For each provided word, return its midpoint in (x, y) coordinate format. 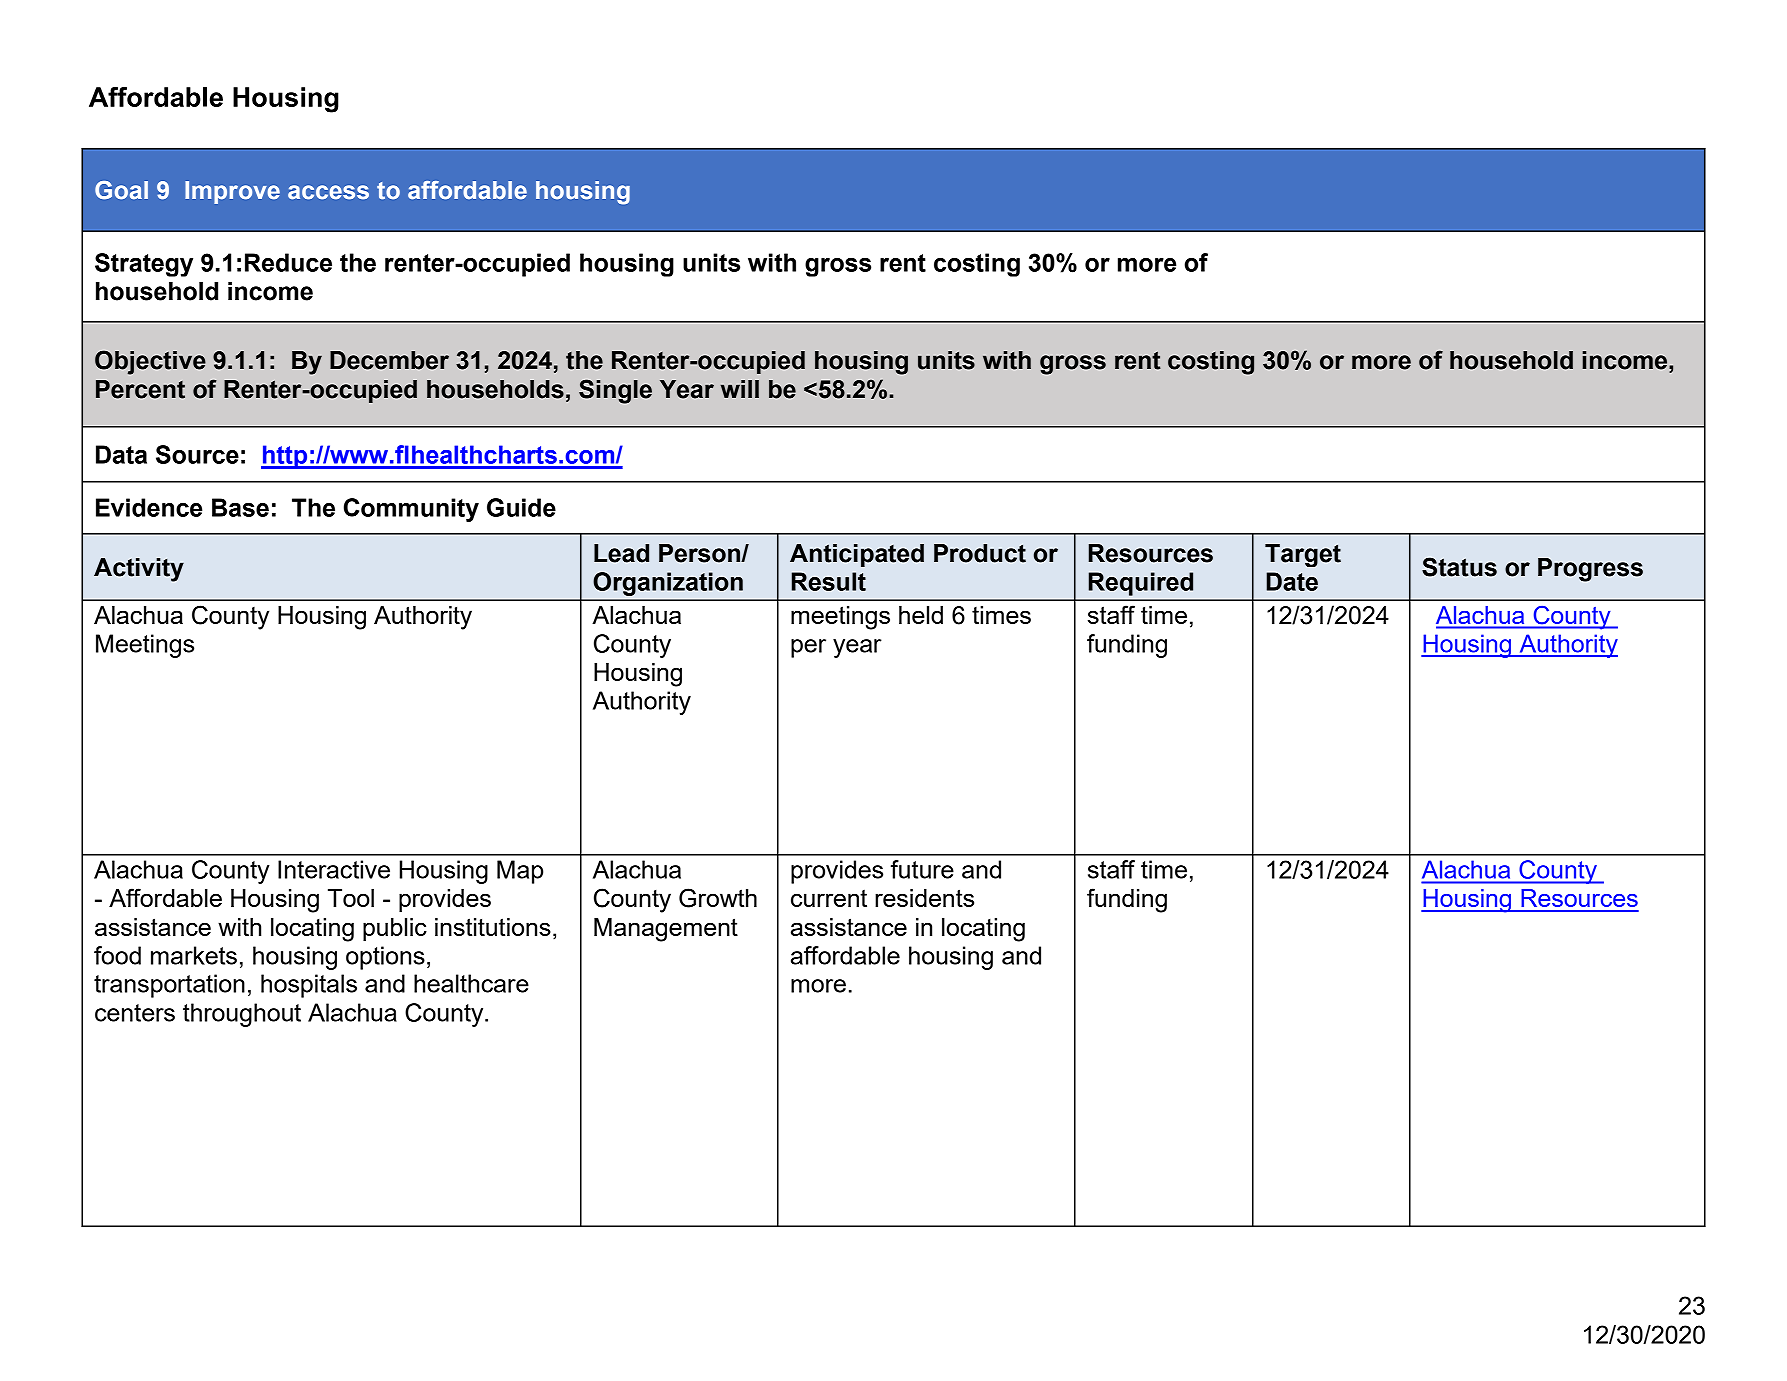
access (328, 192)
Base (240, 507)
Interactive (334, 869)
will (740, 389)
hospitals (309, 986)
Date (1292, 581)
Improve (232, 192)
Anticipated (857, 555)
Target (1303, 555)
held (921, 615)
